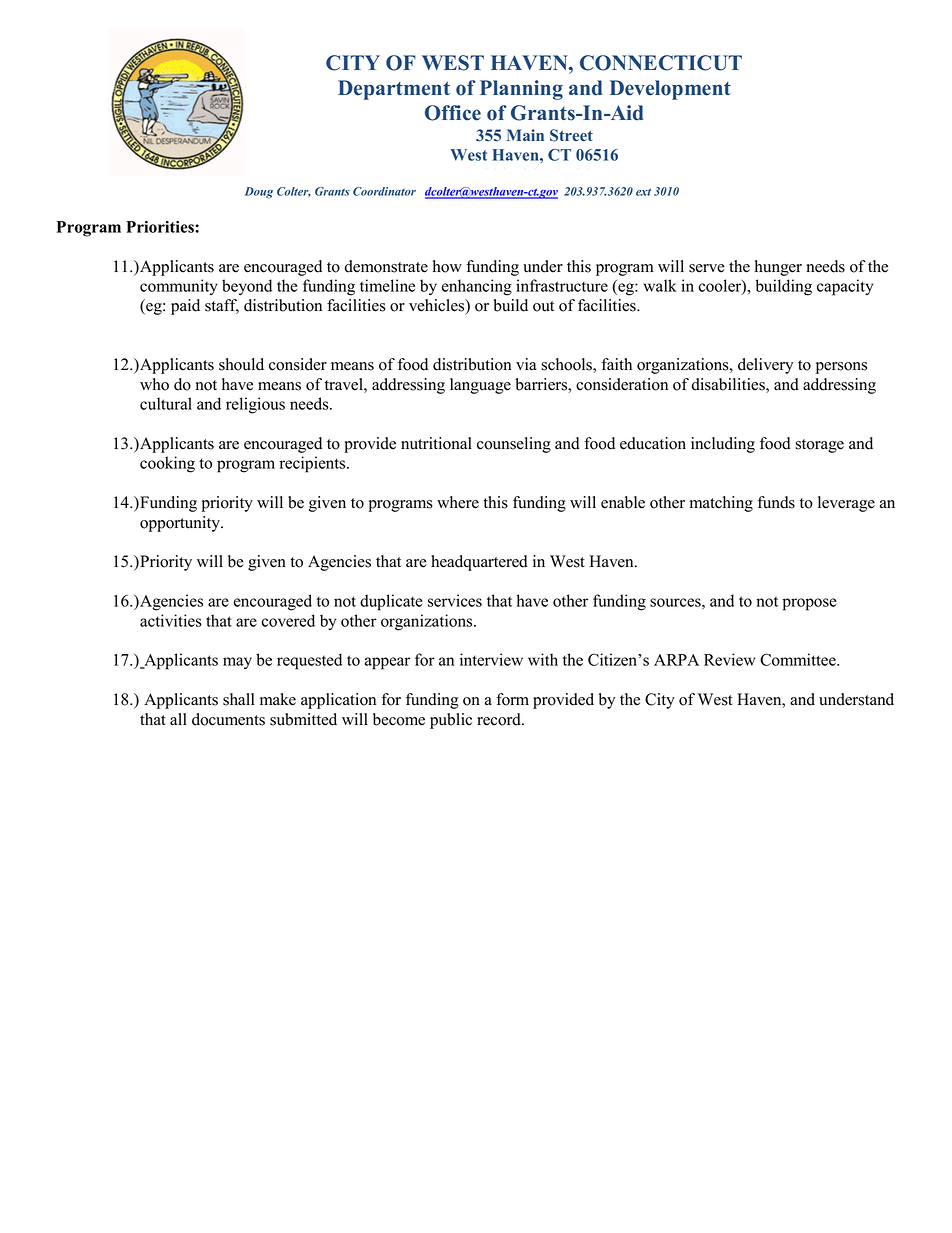 The image size is (952, 1233). Describe the element at coordinates (480, 386) in the screenshot. I see `language` at that location.
